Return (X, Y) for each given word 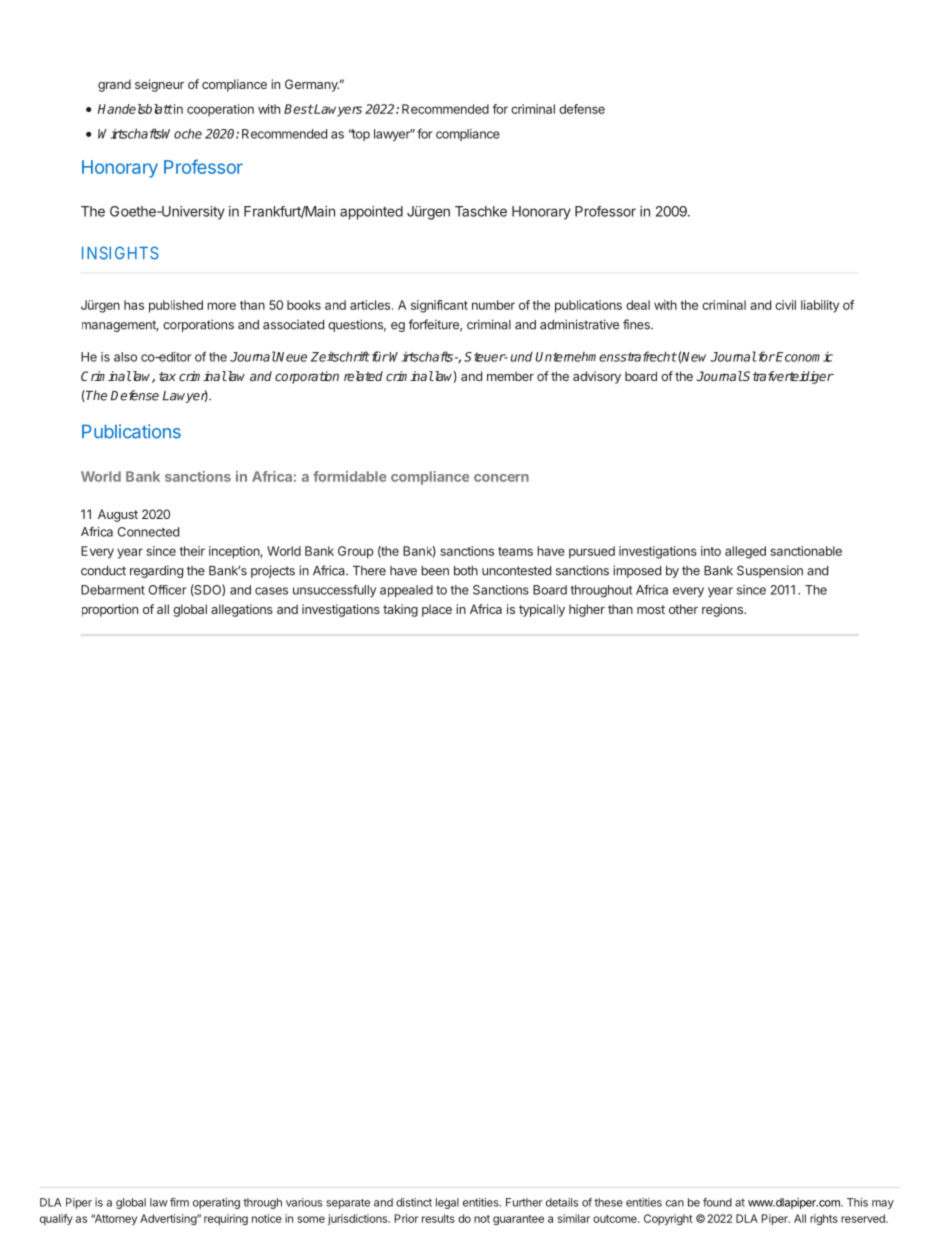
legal (447, 1203)
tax (167, 376)
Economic (803, 357)
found (717, 1202)
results (438, 1218)
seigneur (159, 85)
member (510, 376)
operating (216, 1203)
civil (785, 305)
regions (723, 610)
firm (179, 1202)
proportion (110, 610)
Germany (312, 85)
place (437, 610)
